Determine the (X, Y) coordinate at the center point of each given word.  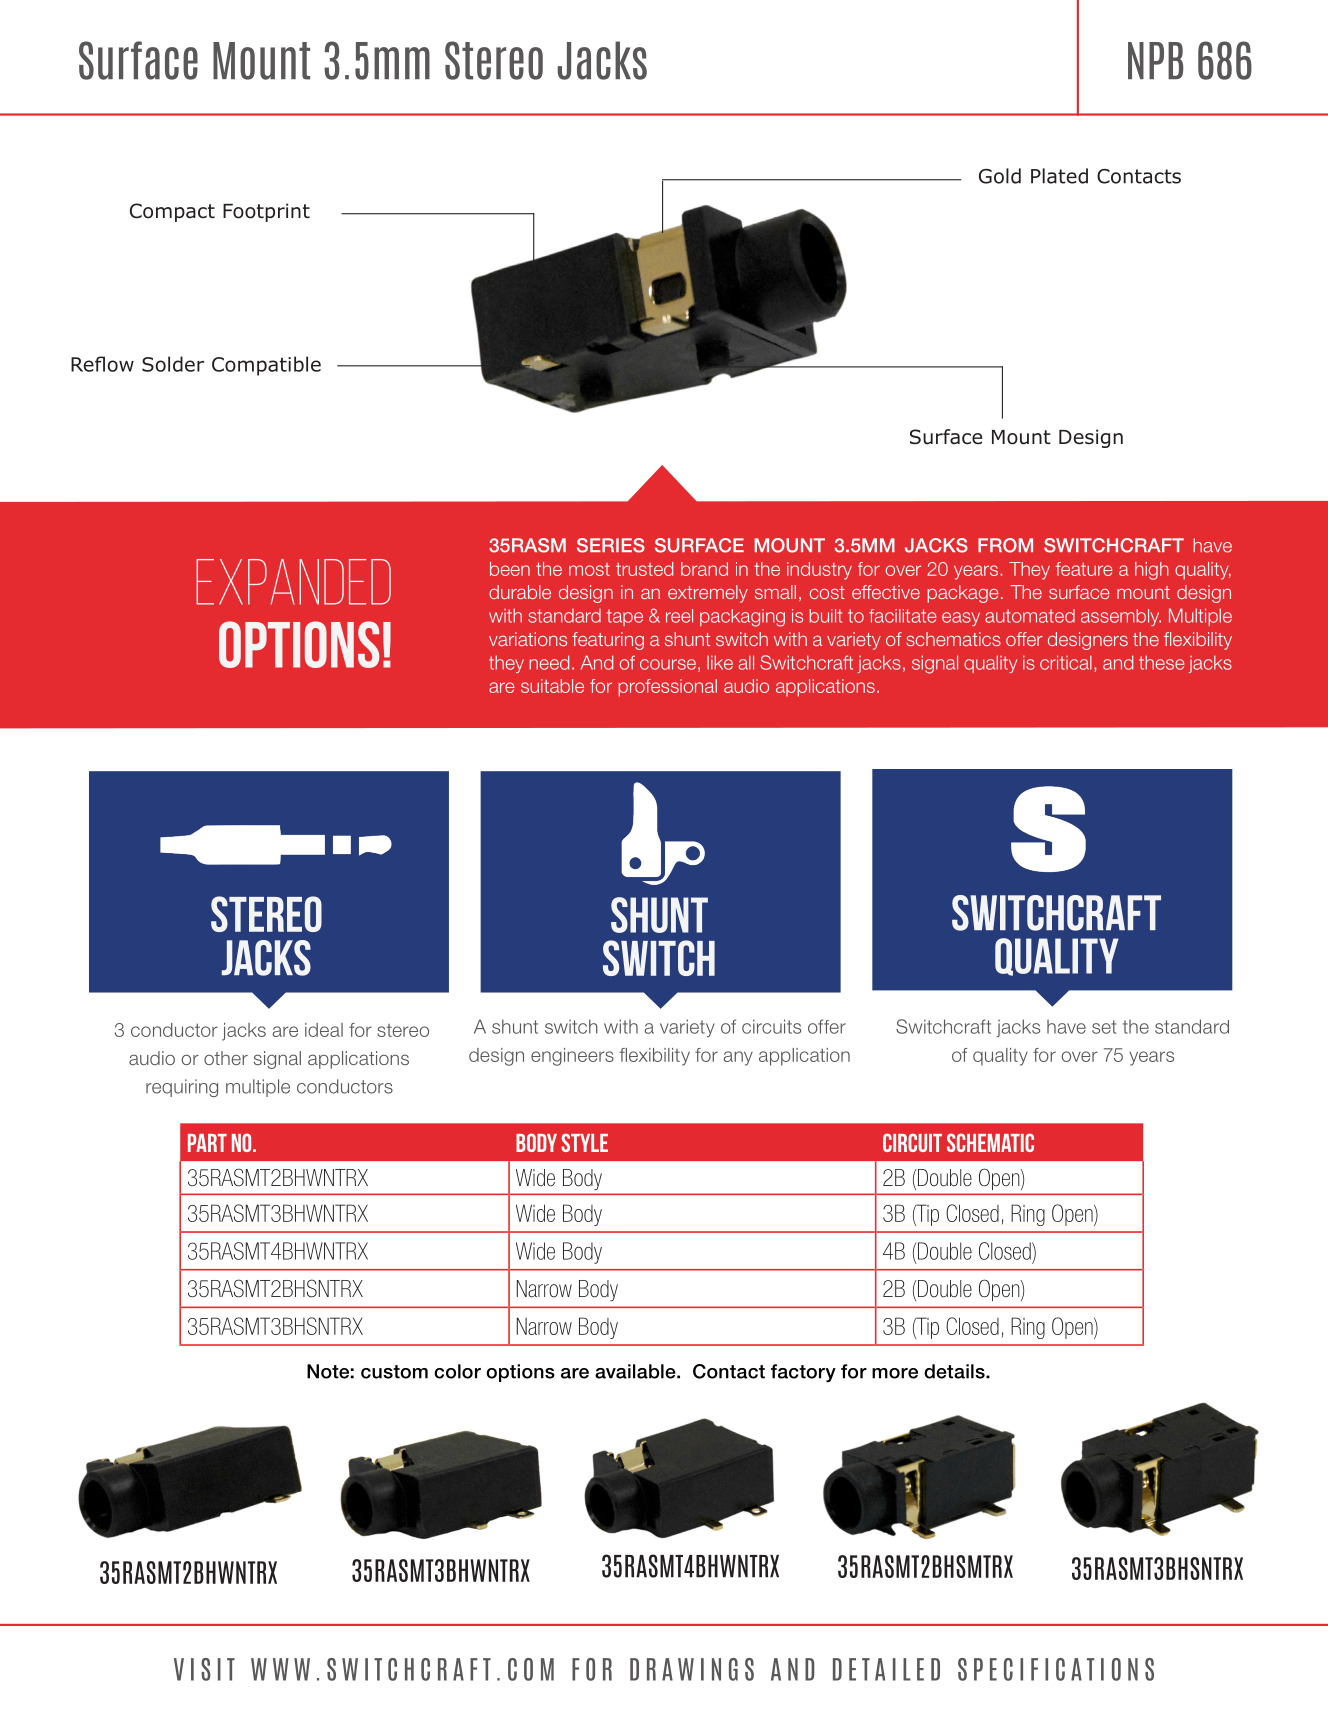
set (1104, 1027)
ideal (324, 1030)
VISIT (204, 1669)
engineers (572, 1057)
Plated (1059, 176)
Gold (1000, 176)
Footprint (266, 212)
